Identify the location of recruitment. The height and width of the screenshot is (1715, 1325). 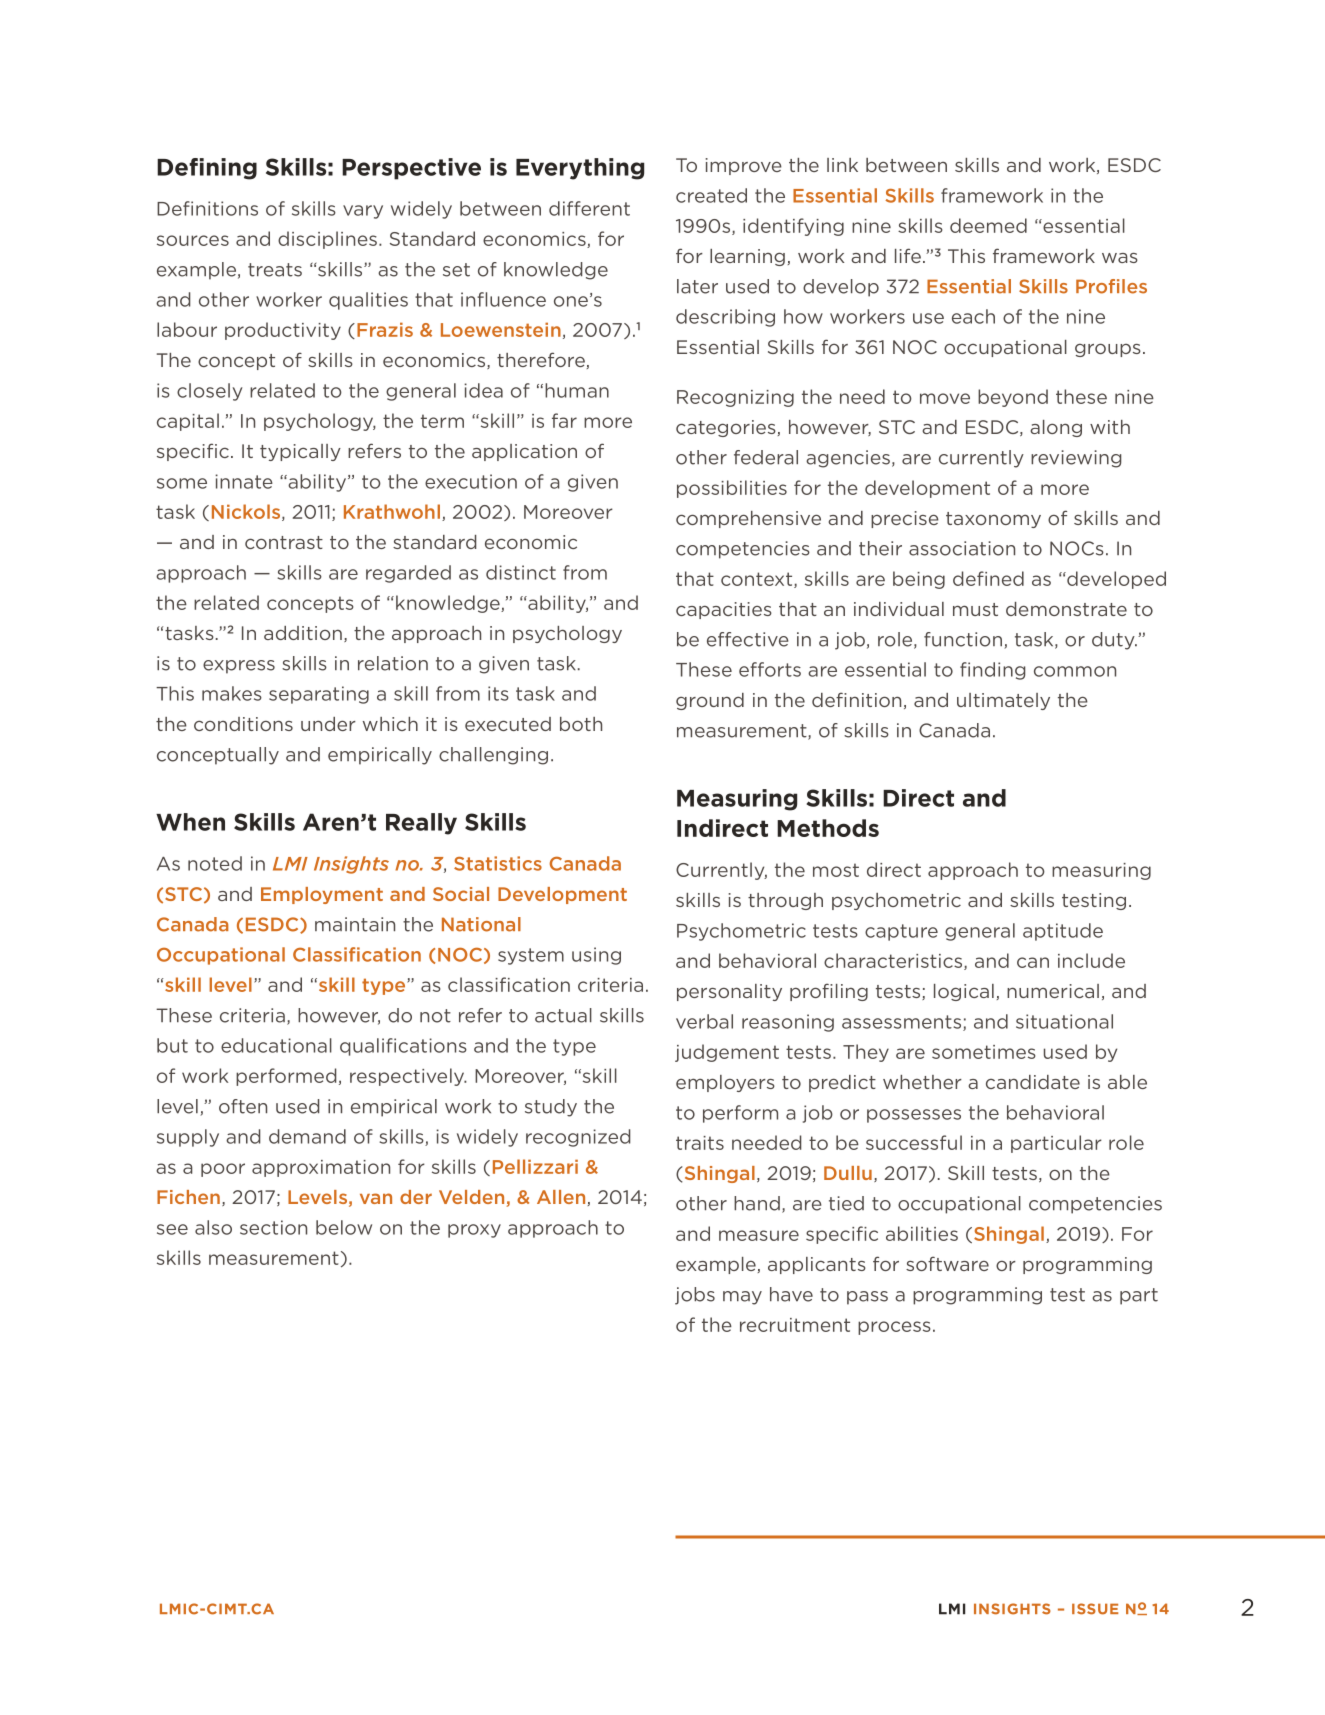
(795, 1325).
